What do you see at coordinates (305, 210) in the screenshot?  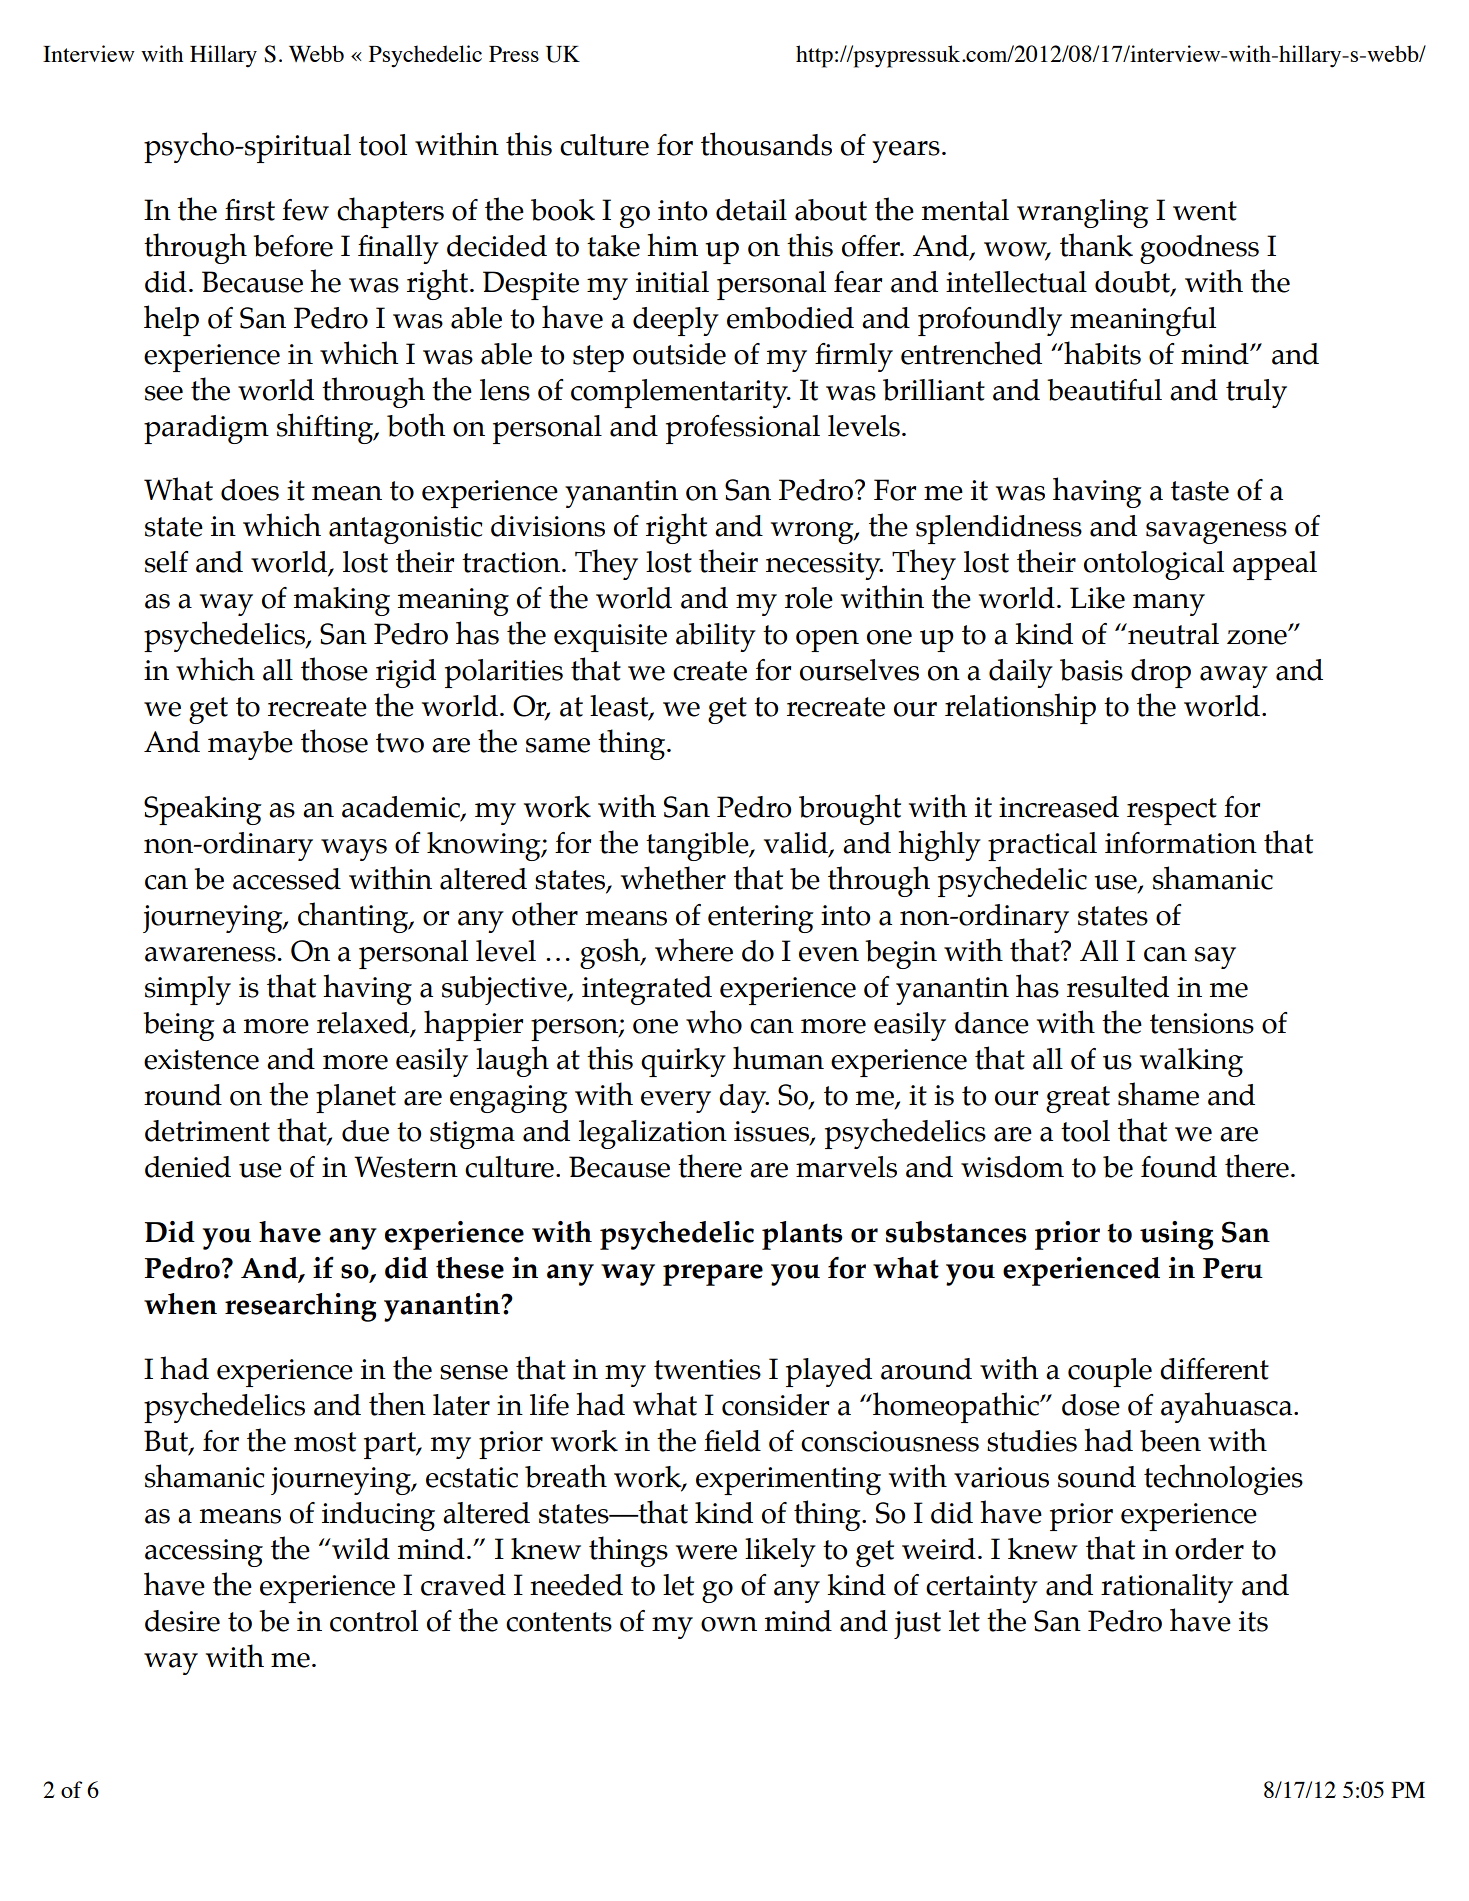 I see `few` at bounding box center [305, 210].
